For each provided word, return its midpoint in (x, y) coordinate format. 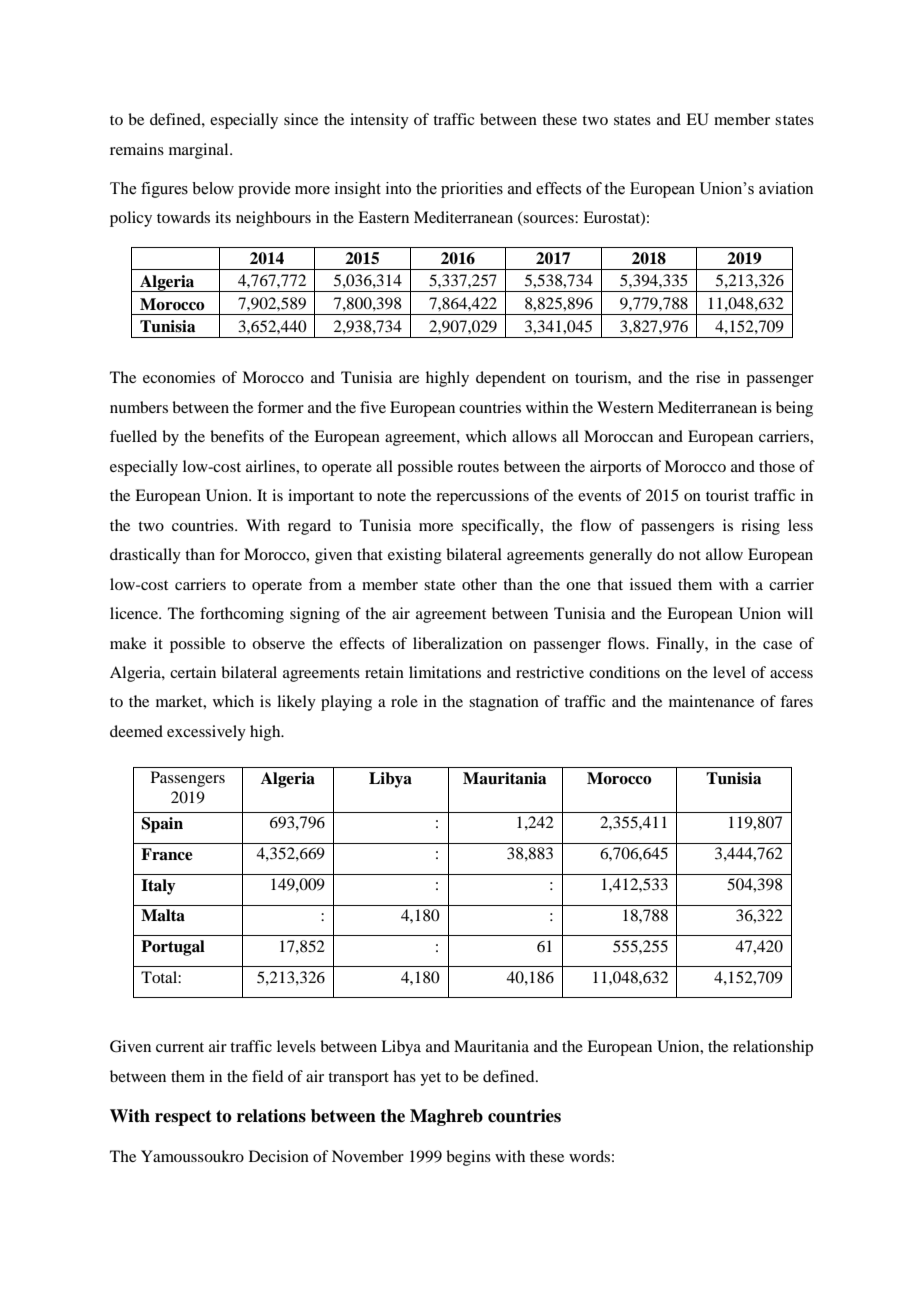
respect (183, 1118)
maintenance (711, 701)
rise (708, 377)
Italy (158, 887)
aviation (786, 188)
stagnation (504, 703)
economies (179, 377)
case (777, 645)
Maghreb (446, 1117)
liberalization (458, 643)
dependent (511, 379)
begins (468, 1158)
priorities (472, 190)
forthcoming (242, 615)
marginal (200, 151)
